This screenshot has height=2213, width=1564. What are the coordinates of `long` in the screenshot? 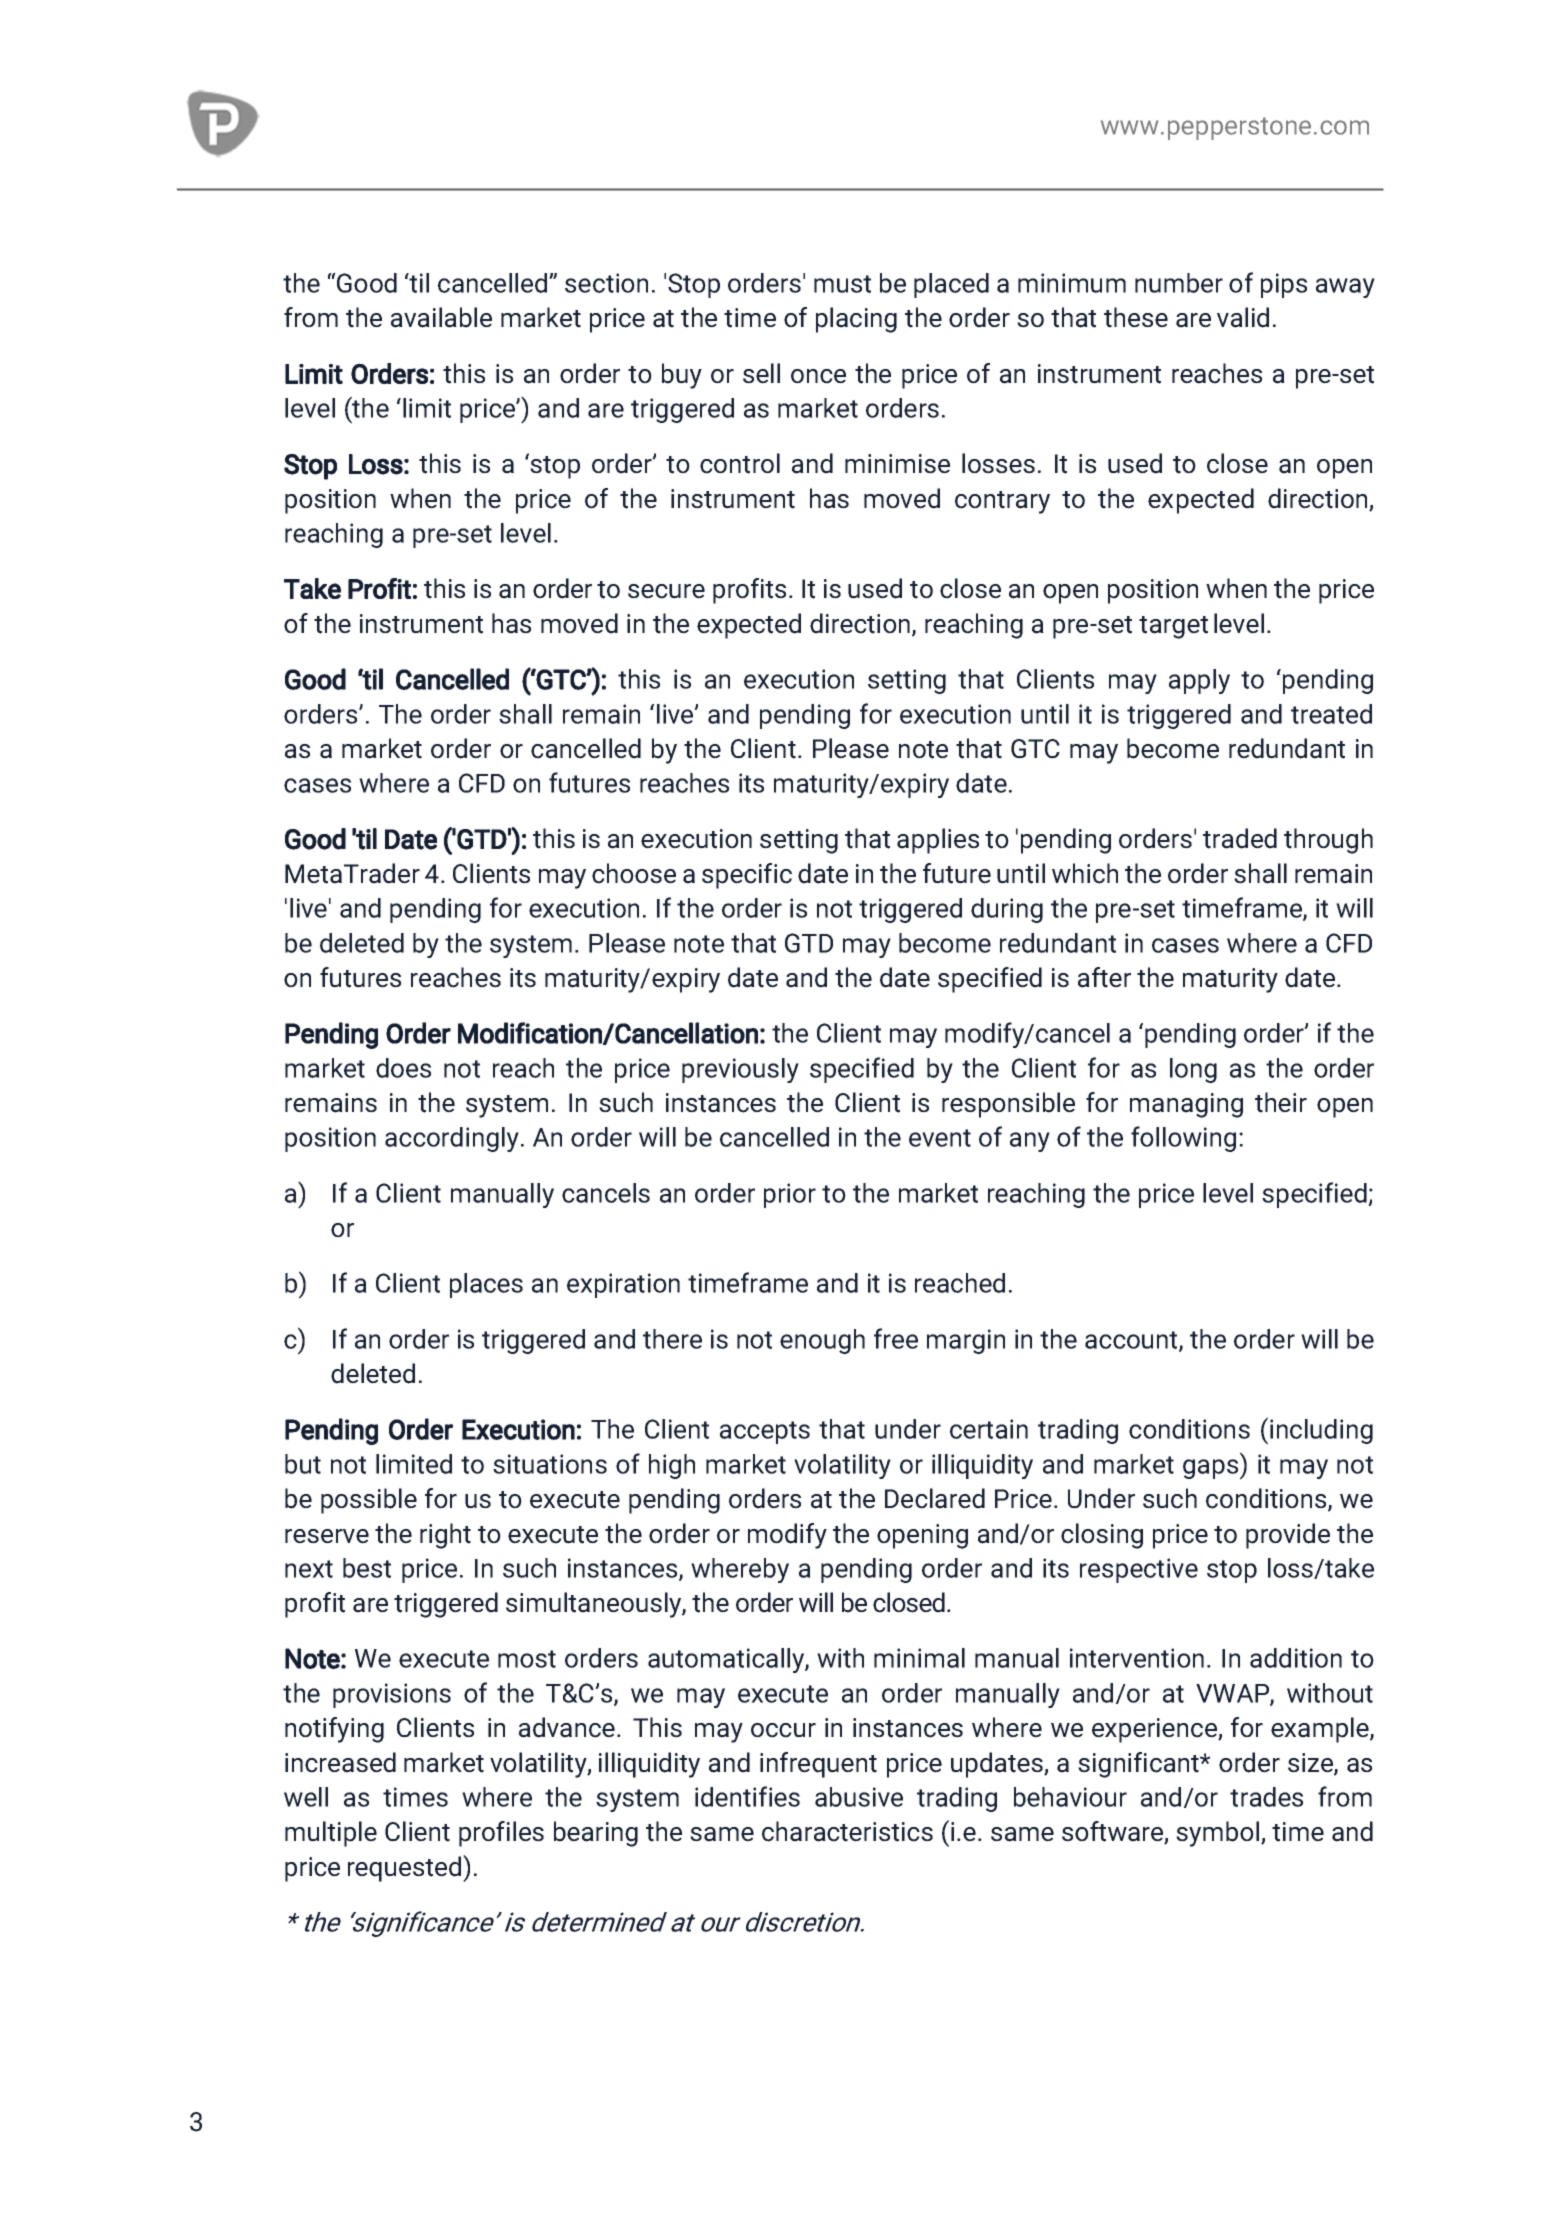 It's located at (1193, 1070).
